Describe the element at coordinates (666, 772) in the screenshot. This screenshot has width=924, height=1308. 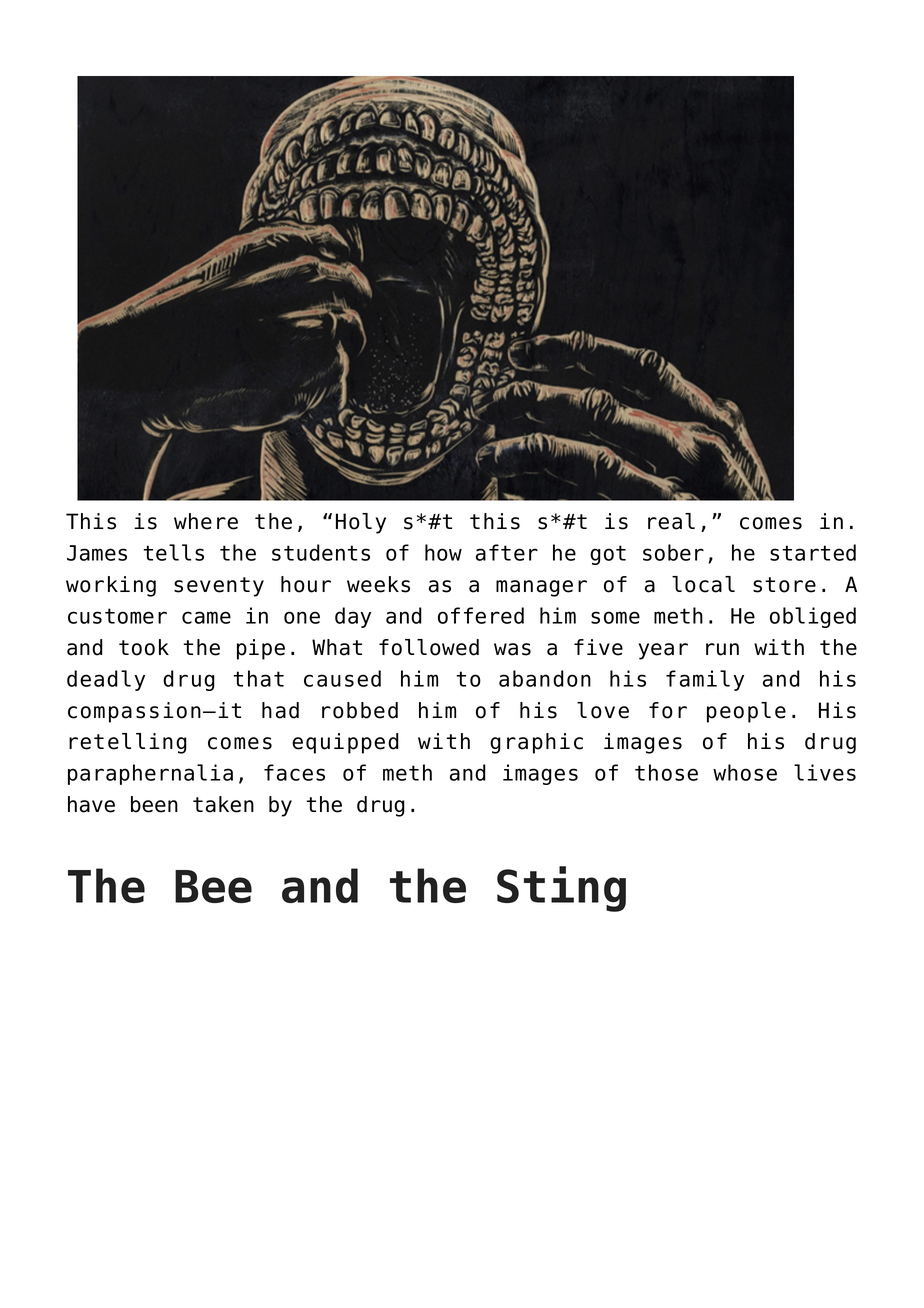
I see `those` at that location.
